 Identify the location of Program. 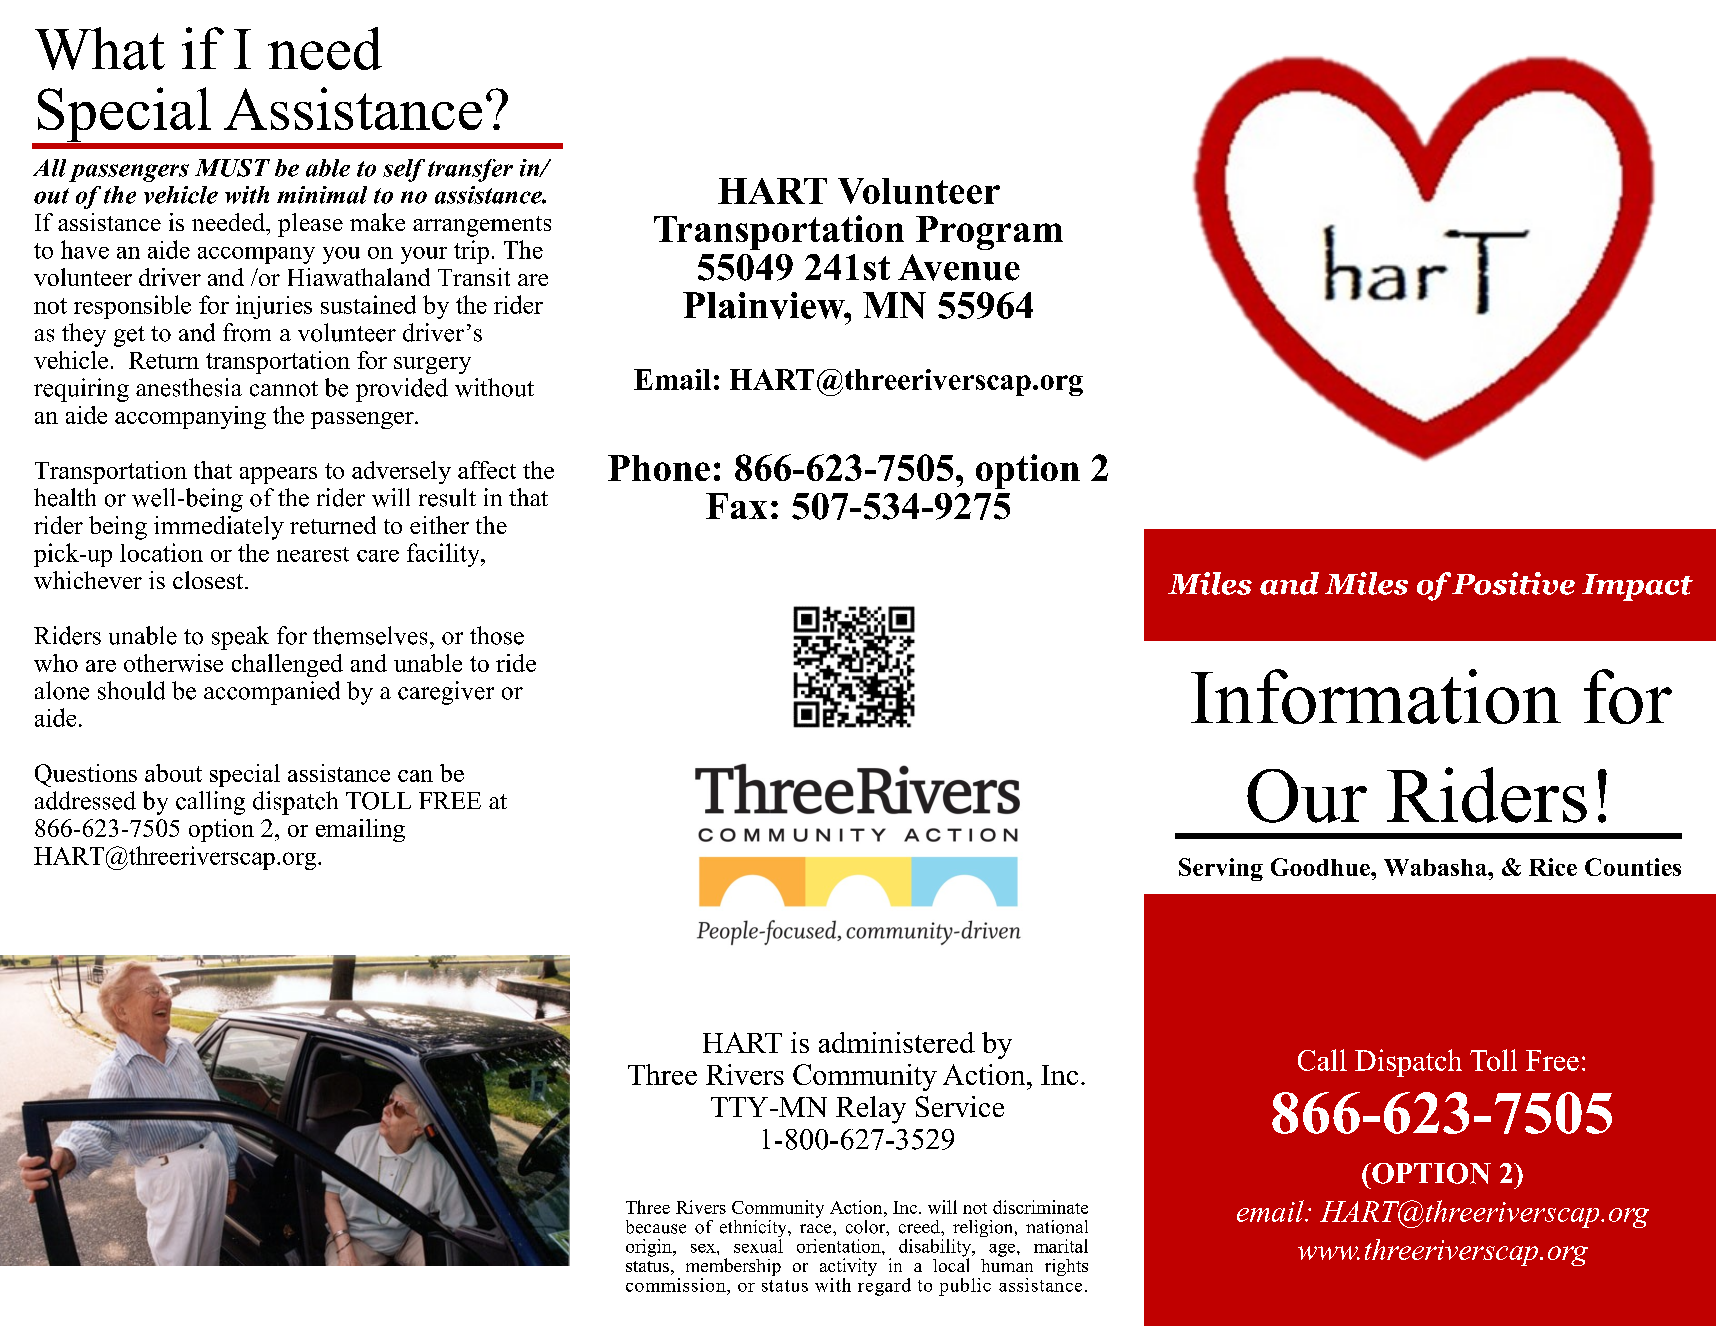
(989, 233).
